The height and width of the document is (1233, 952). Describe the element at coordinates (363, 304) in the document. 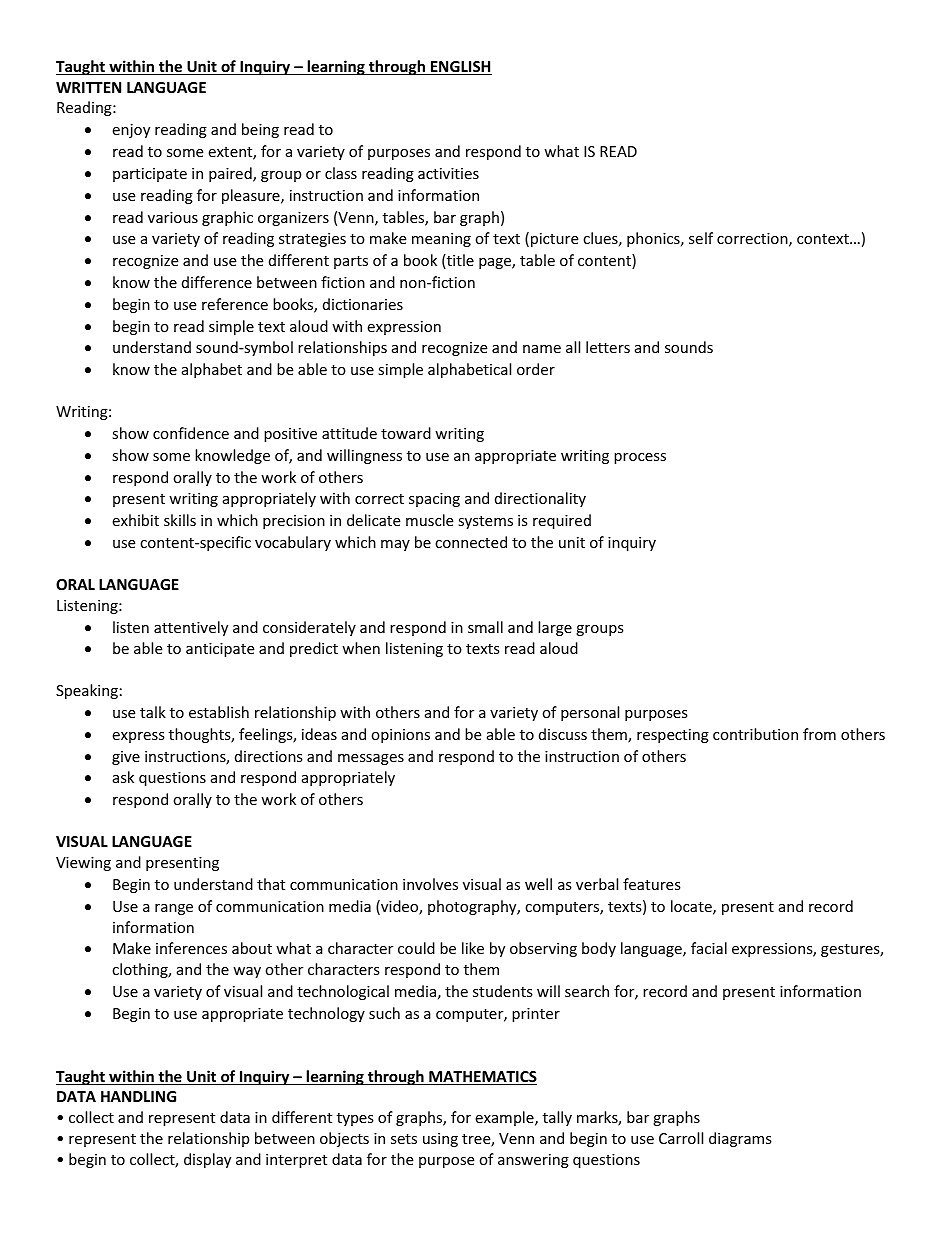

I see `dictionaries` at that location.
